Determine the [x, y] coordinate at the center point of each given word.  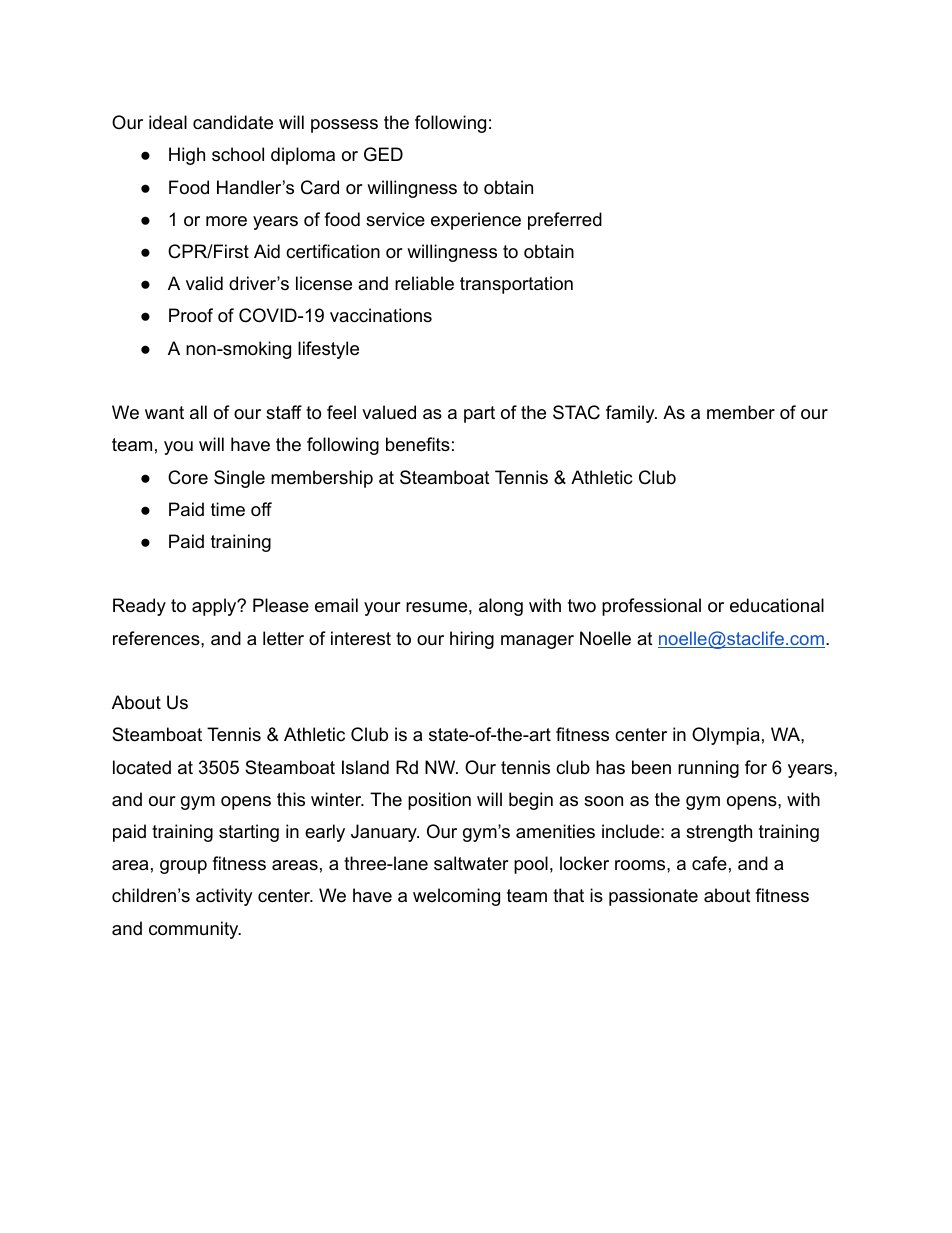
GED [383, 154]
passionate [653, 897]
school [238, 154]
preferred [565, 221]
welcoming [456, 897]
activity [224, 897]
